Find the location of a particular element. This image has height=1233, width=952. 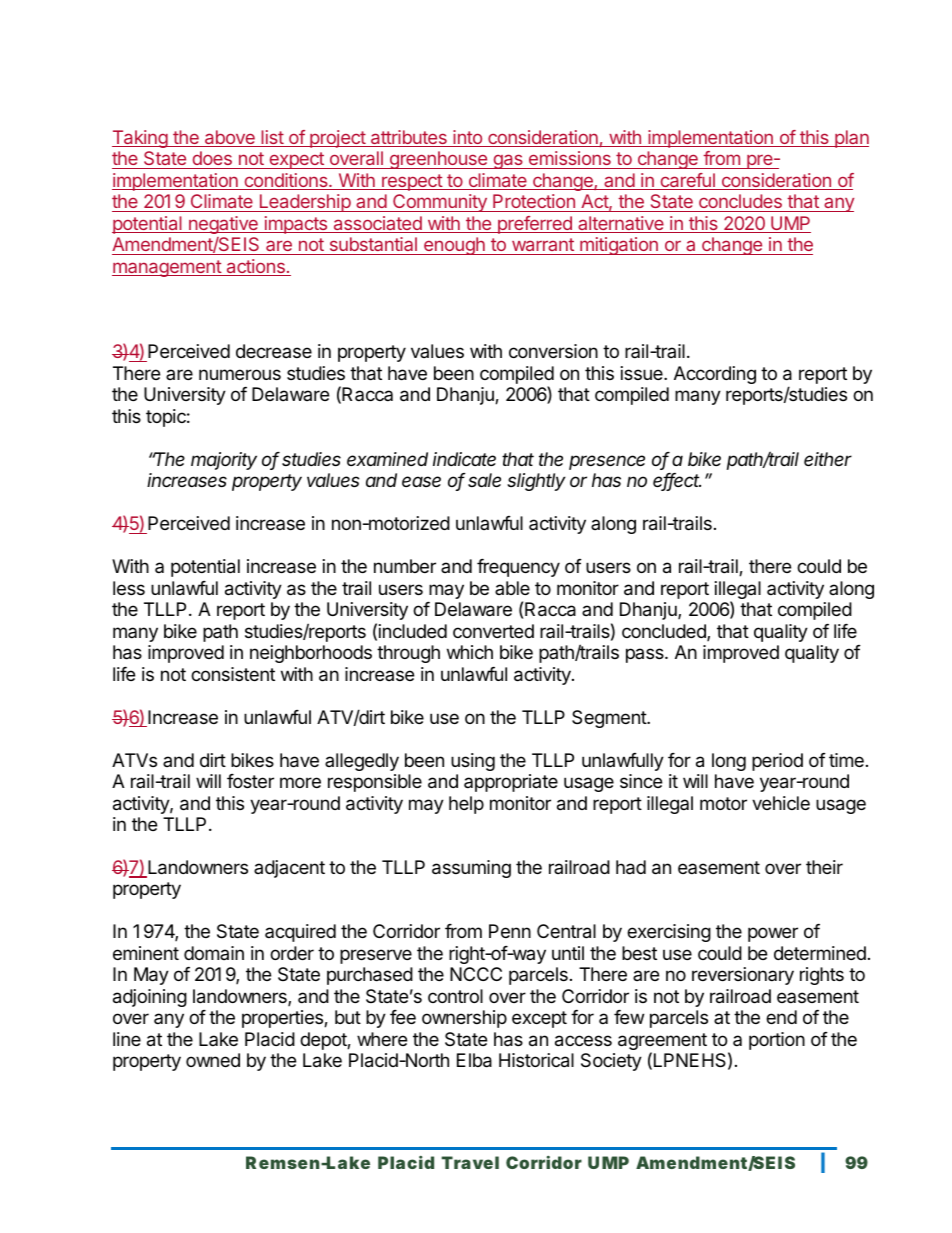

concludes is located at coordinates (740, 201).
